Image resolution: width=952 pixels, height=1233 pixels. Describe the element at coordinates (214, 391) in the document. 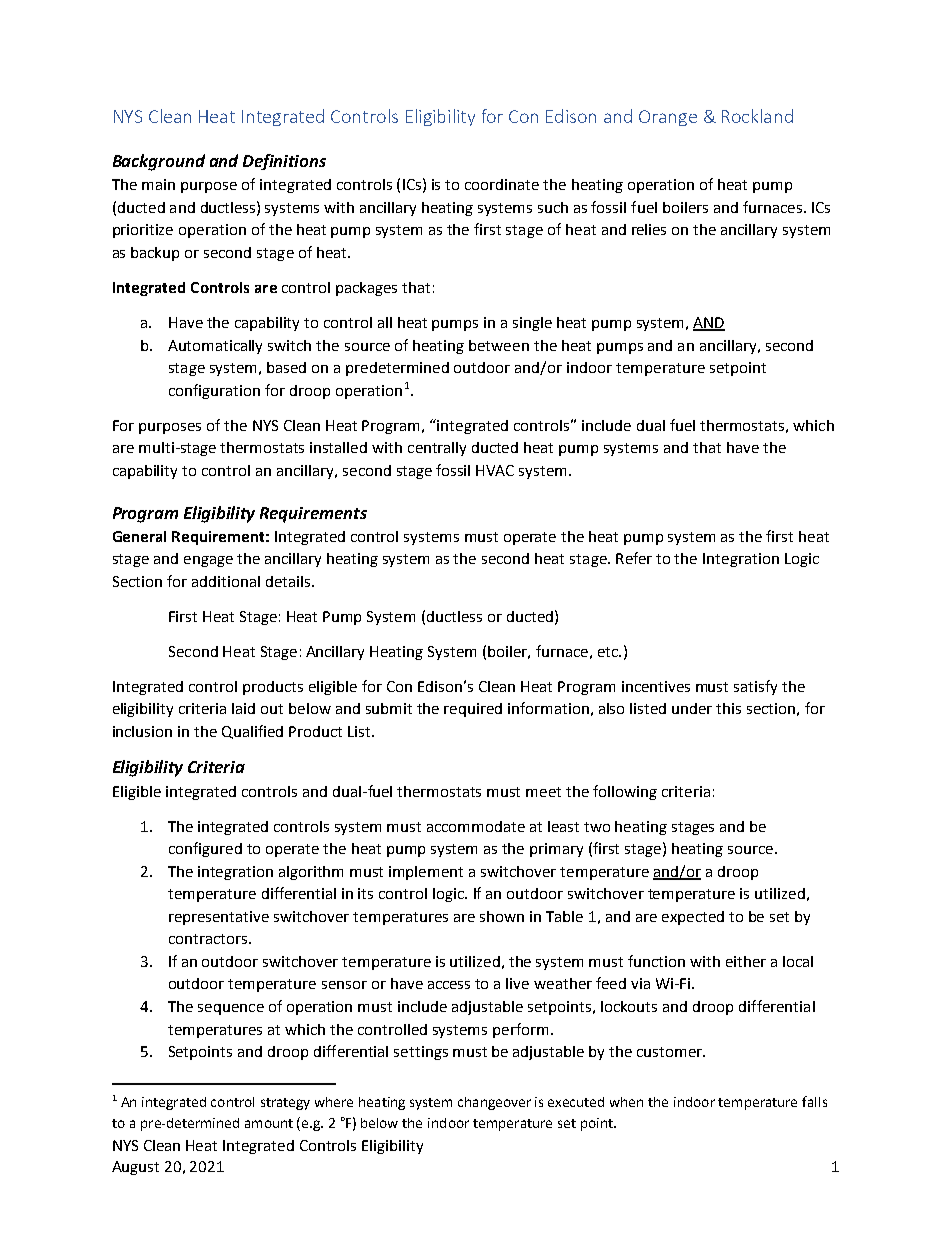

I see `configuration` at that location.
